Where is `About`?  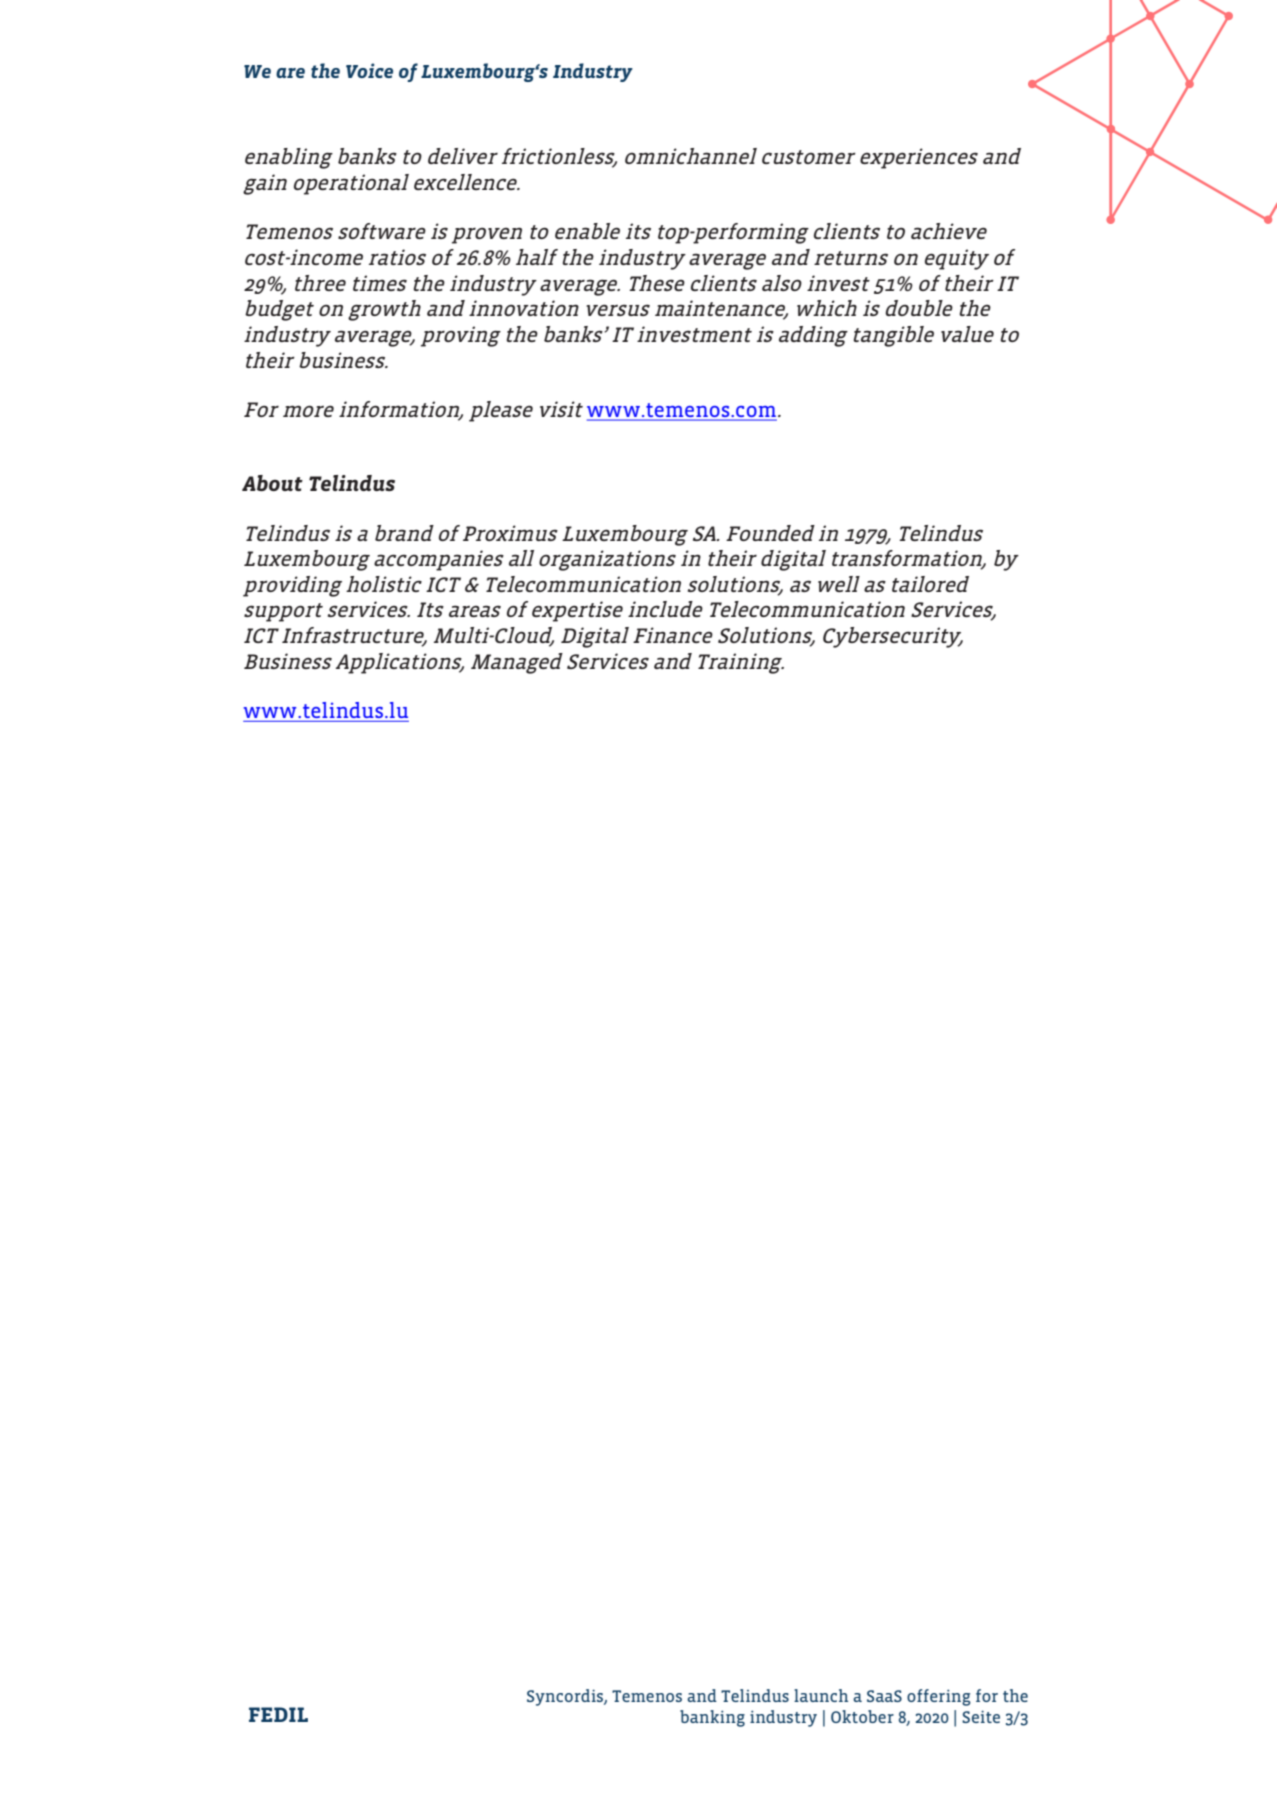 About is located at coordinates (272, 483).
